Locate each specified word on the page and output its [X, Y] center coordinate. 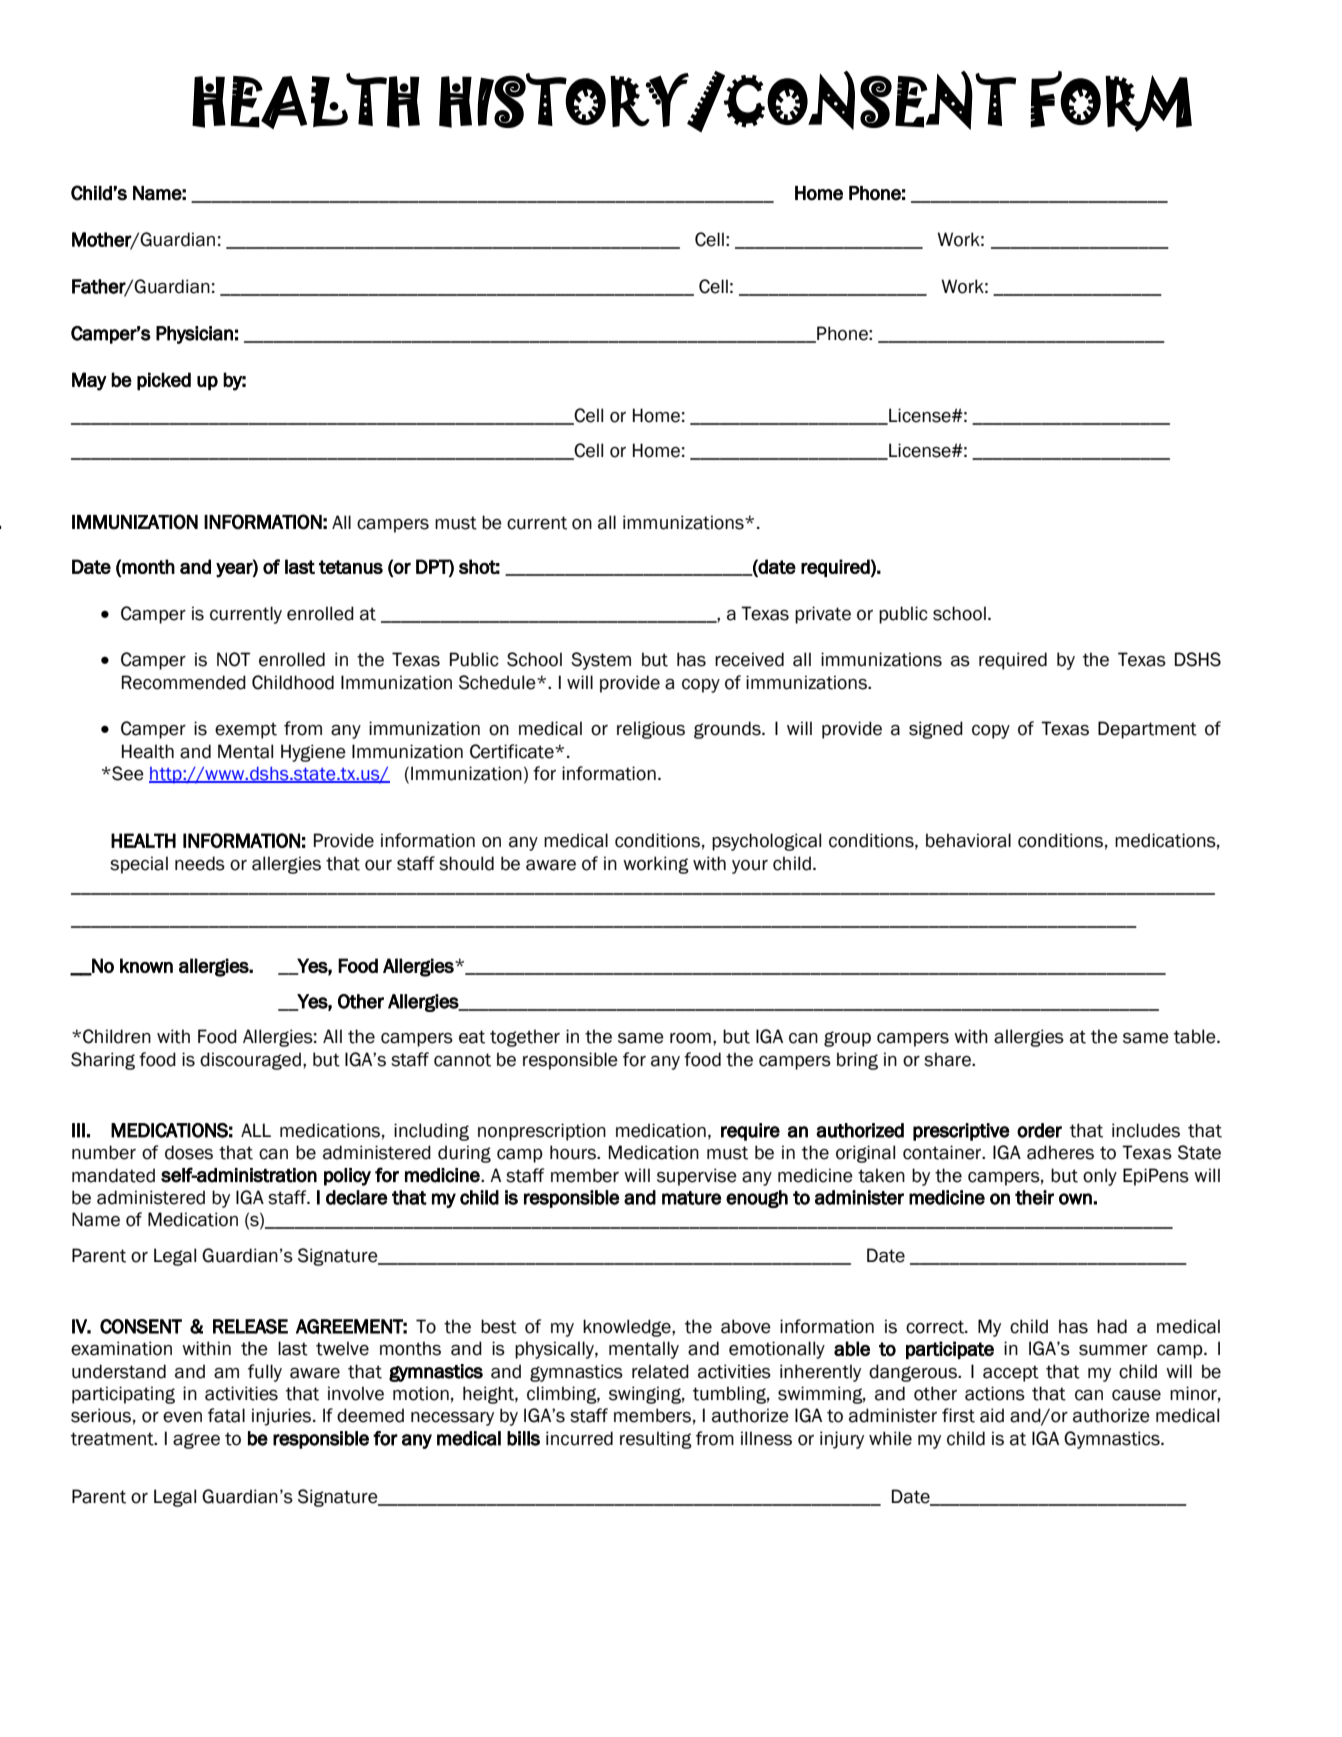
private [823, 615]
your [750, 867]
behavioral [968, 840]
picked [164, 381]
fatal [226, 1415]
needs [200, 863]
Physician [194, 335]
